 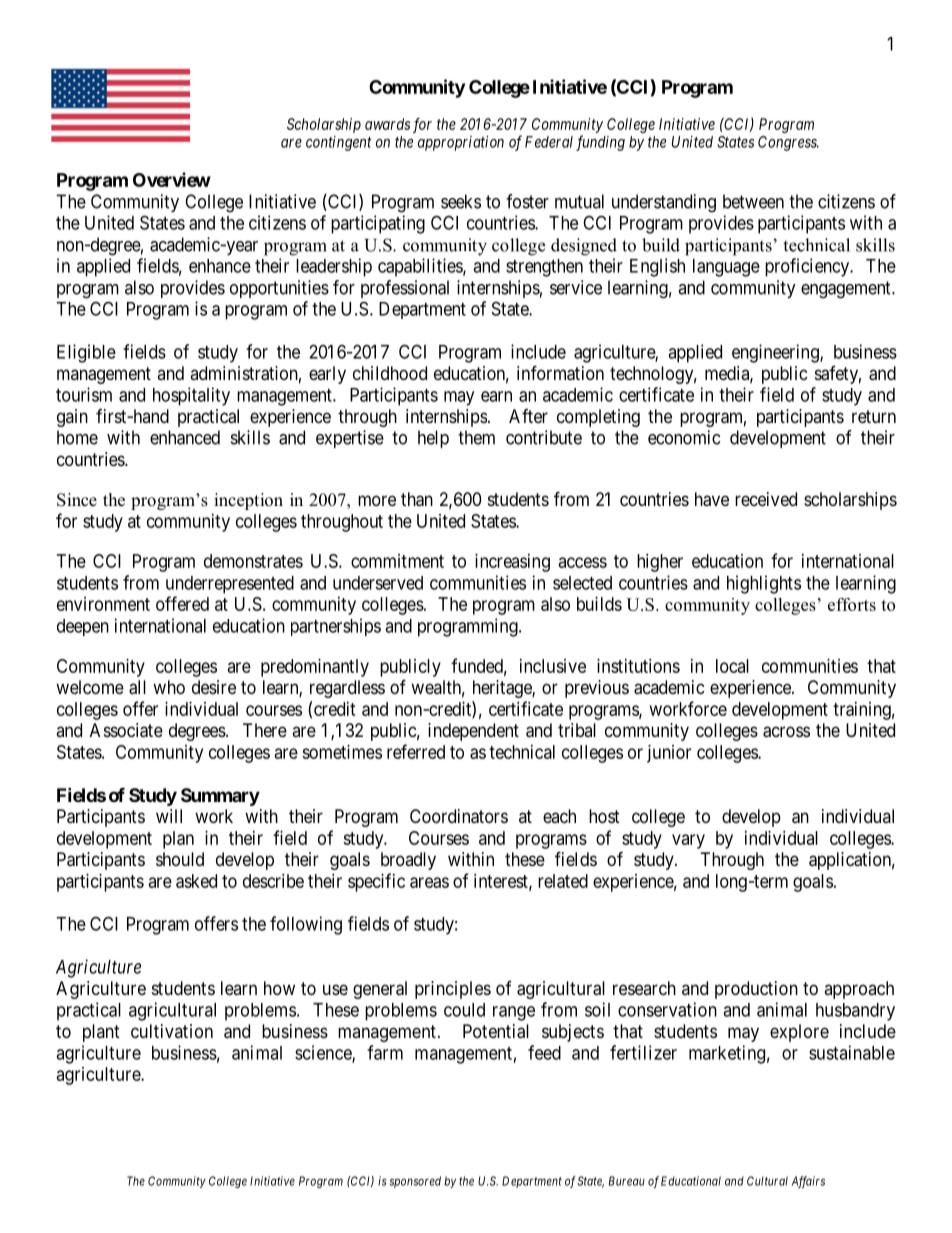 What do you see at coordinates (788, 143) in the image?
I see `Congress` at bounding box center [788, 143].
